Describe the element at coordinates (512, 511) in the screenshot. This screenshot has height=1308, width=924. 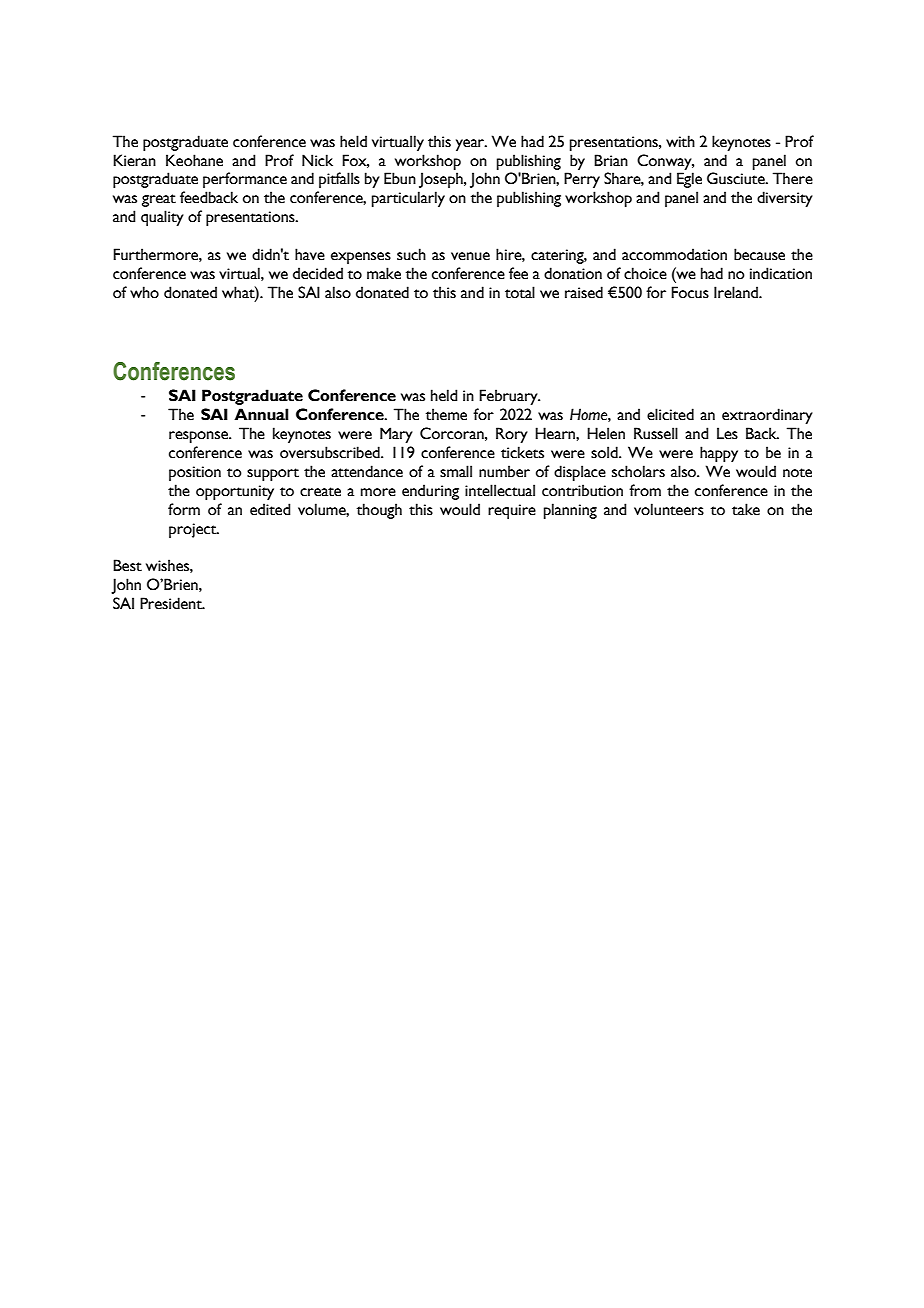
I see `require` at that location.
